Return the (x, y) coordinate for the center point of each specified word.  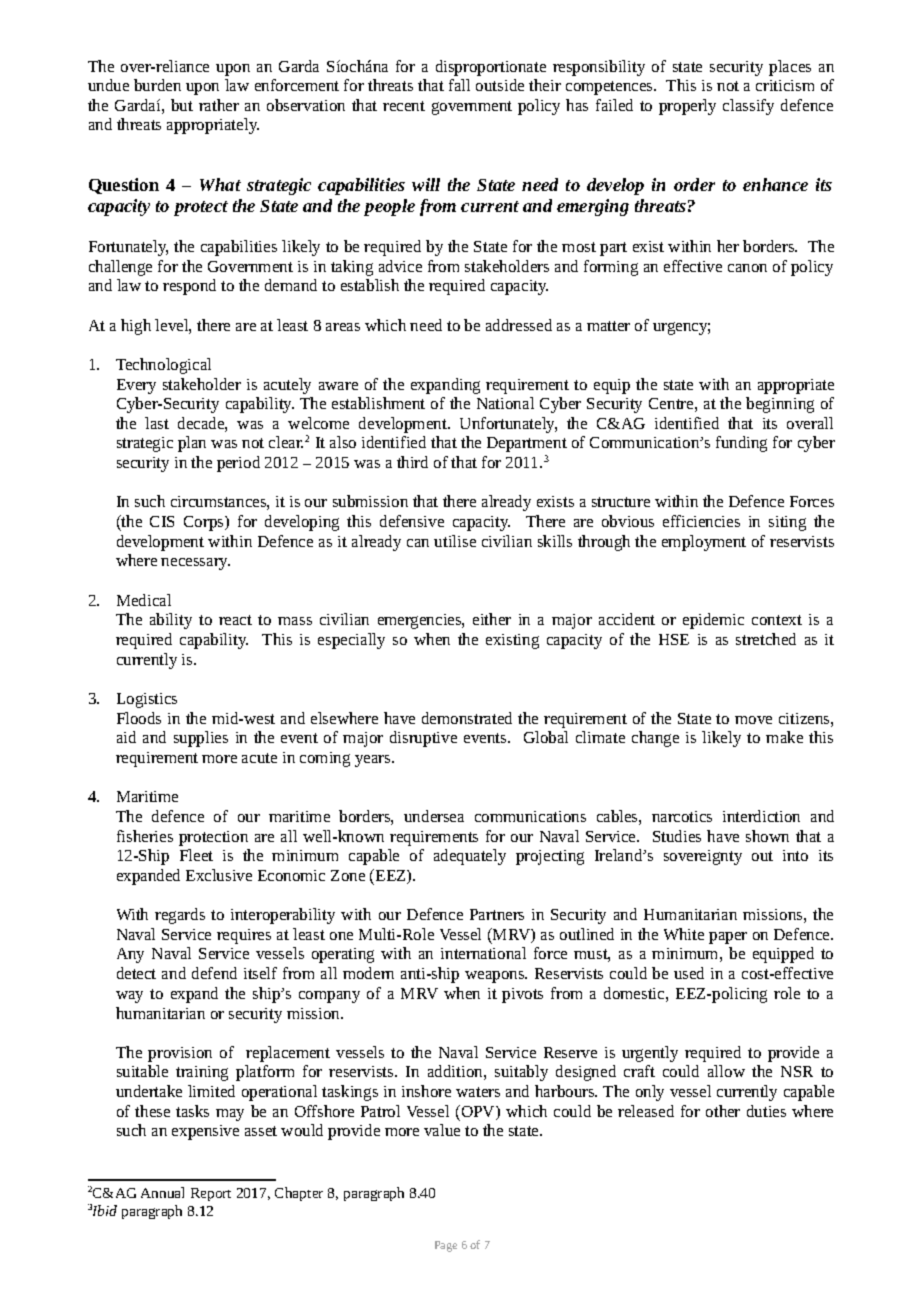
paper (728, 938)
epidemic (713, 621)
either (492, 619)
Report (211, 1194)
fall (459, 85)
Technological (163, 366)
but (182, 105)
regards (180, 916)
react (235, 620)
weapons (496, 977)
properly (687, 107)
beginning (780, 405)
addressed (519, 325)
